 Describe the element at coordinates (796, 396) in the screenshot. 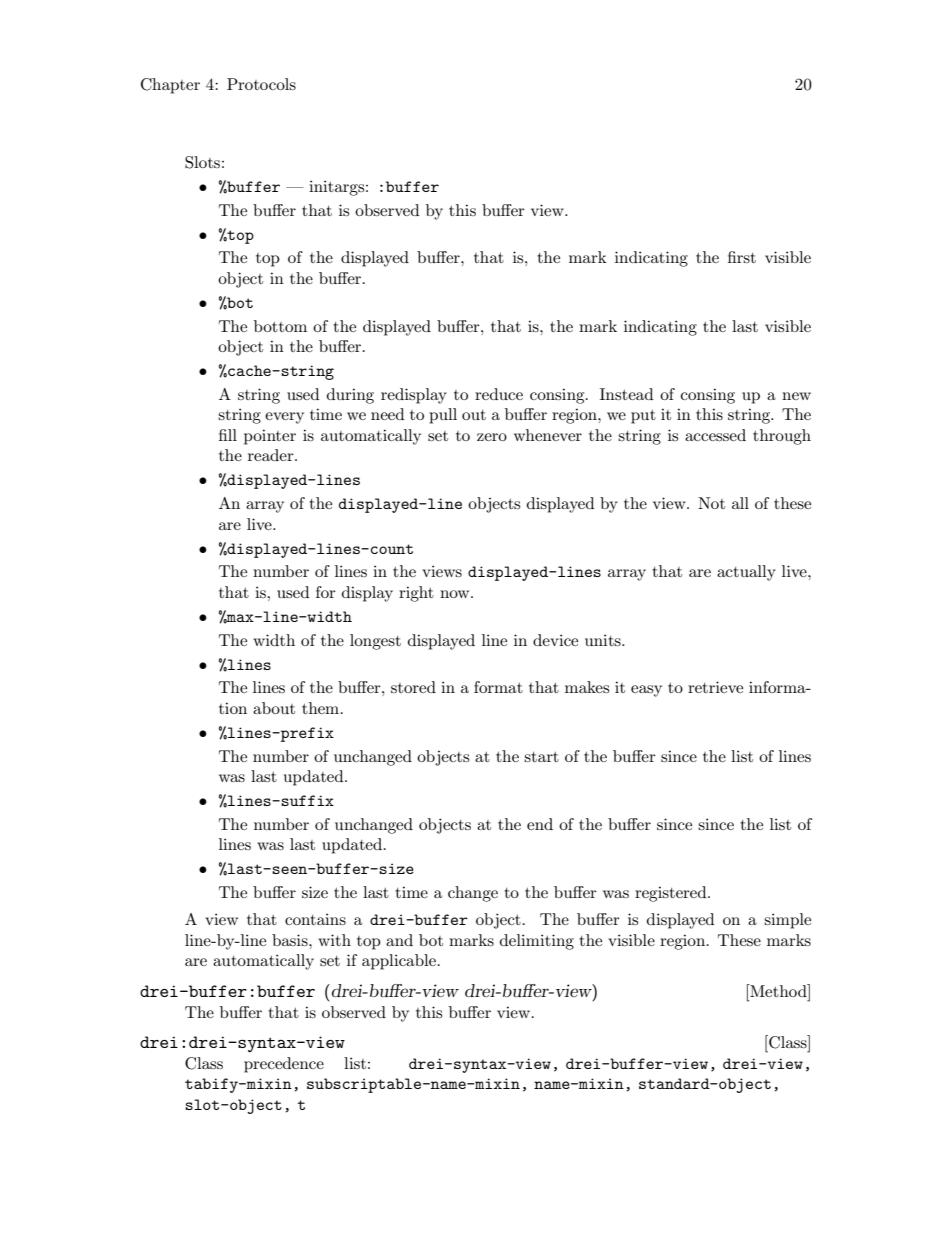

I see `new` at that location.
